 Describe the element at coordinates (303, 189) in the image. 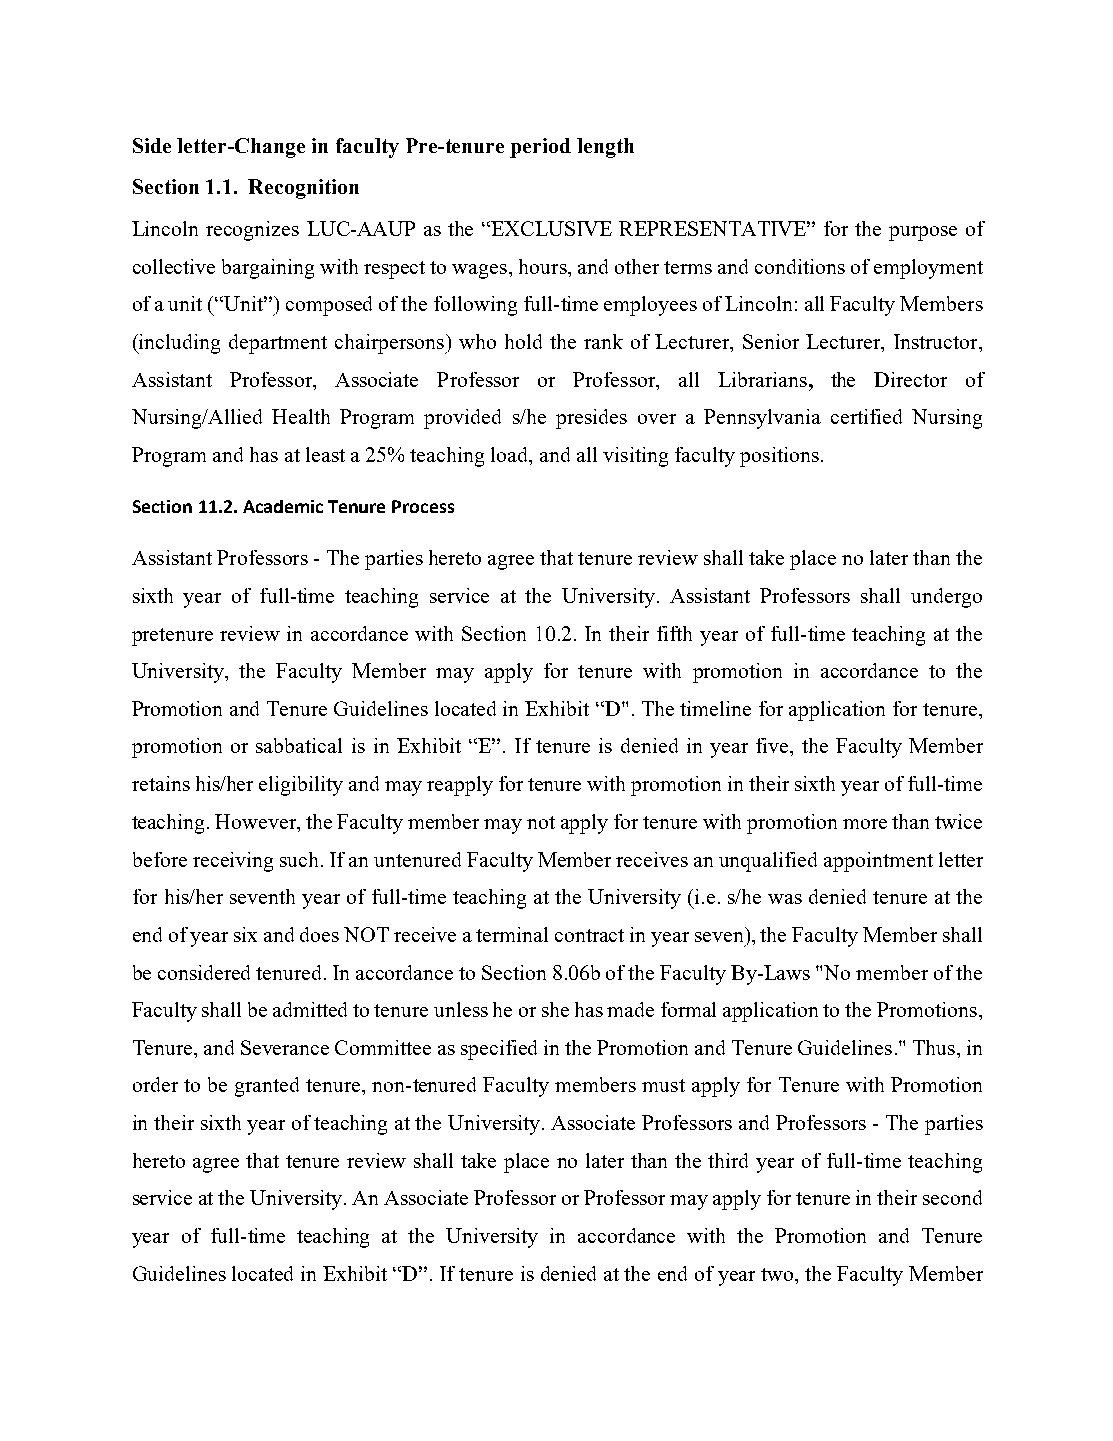

I see `Recognition` at that location.
